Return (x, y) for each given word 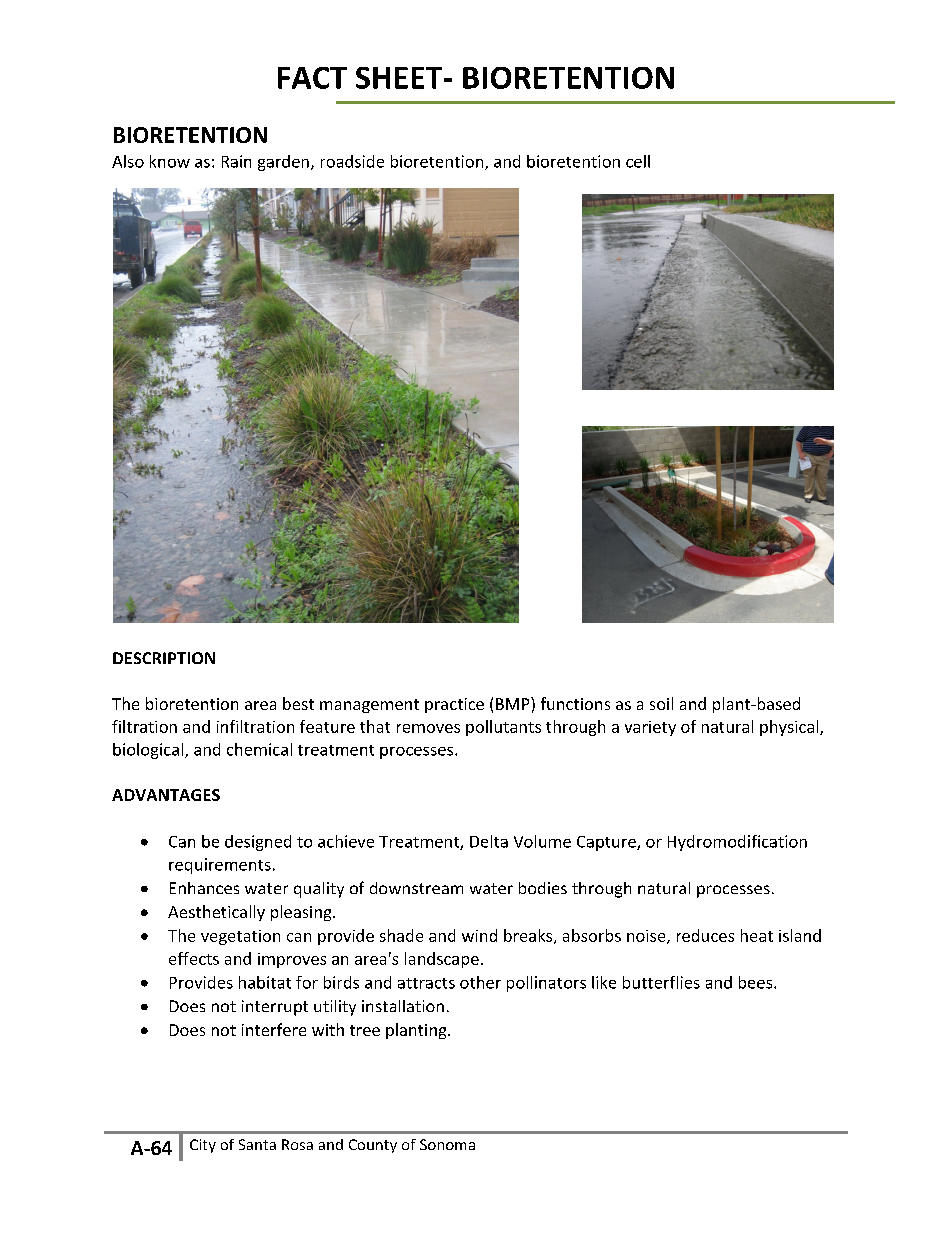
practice (454, 705)
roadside (352, 161)
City (203, 1146)
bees (757, 982)
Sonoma (447, 1144)
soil (661, 703)
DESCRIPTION (164, 658)
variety (650, 728)
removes (428, 728)
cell (638, 161)
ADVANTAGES (166, 795)
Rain (236, 161)
